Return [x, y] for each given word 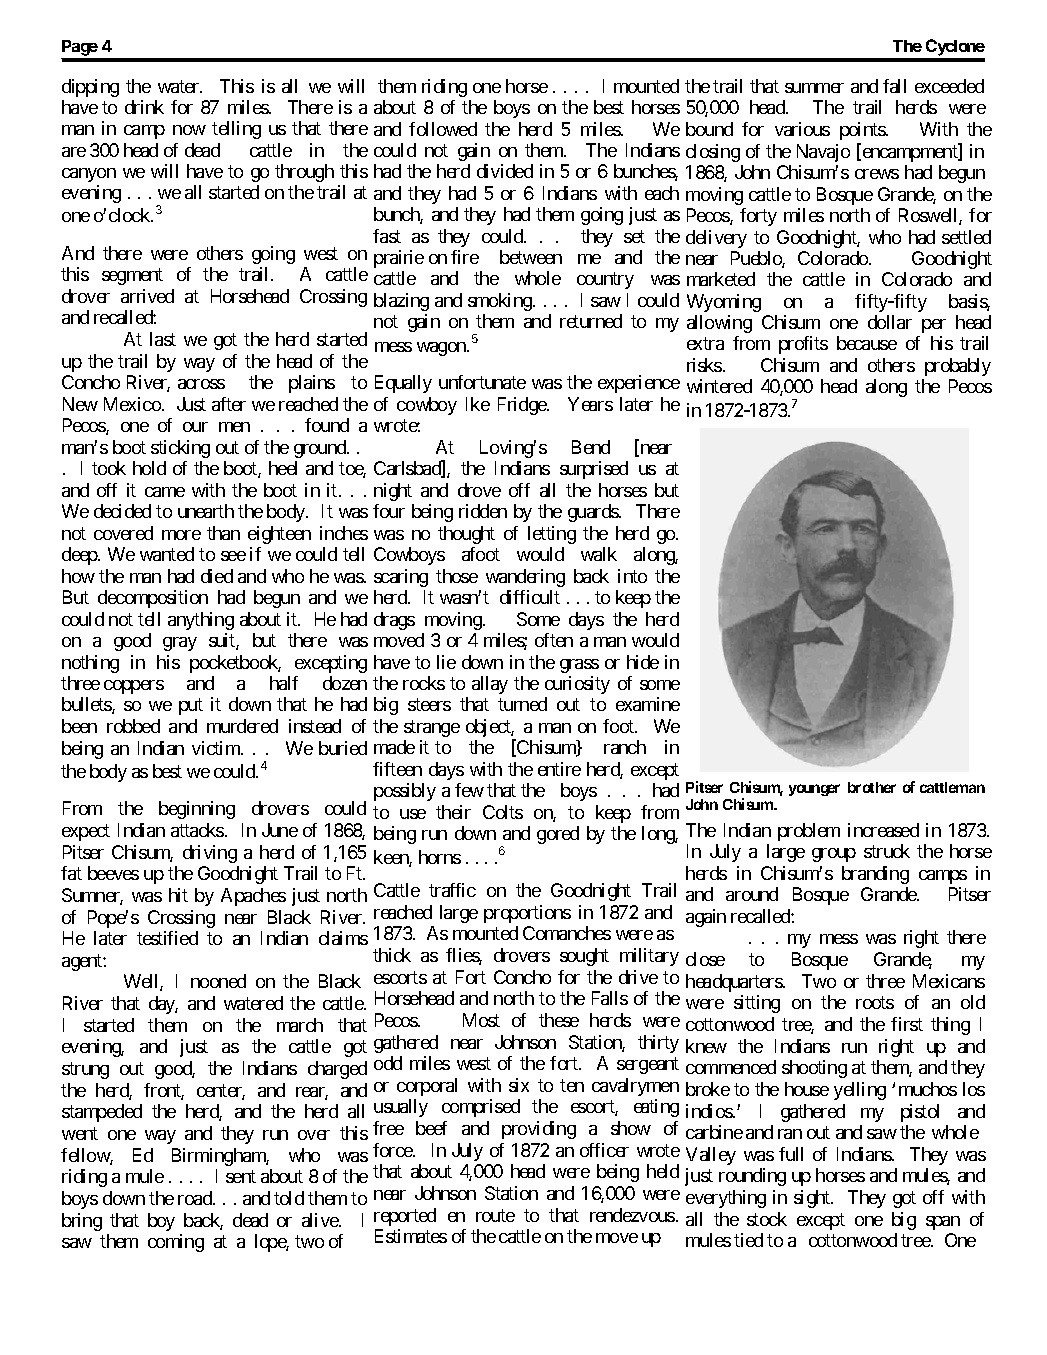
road [196, 1198]
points [863, 131]
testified [167, 938]
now [189, 130]
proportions [527, 914]
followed [443, 129]
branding [875, 875]
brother [872, 787]
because [867, 343]
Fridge [523, 406]
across [201, 384]
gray [180, 644]
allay [490, 685]
